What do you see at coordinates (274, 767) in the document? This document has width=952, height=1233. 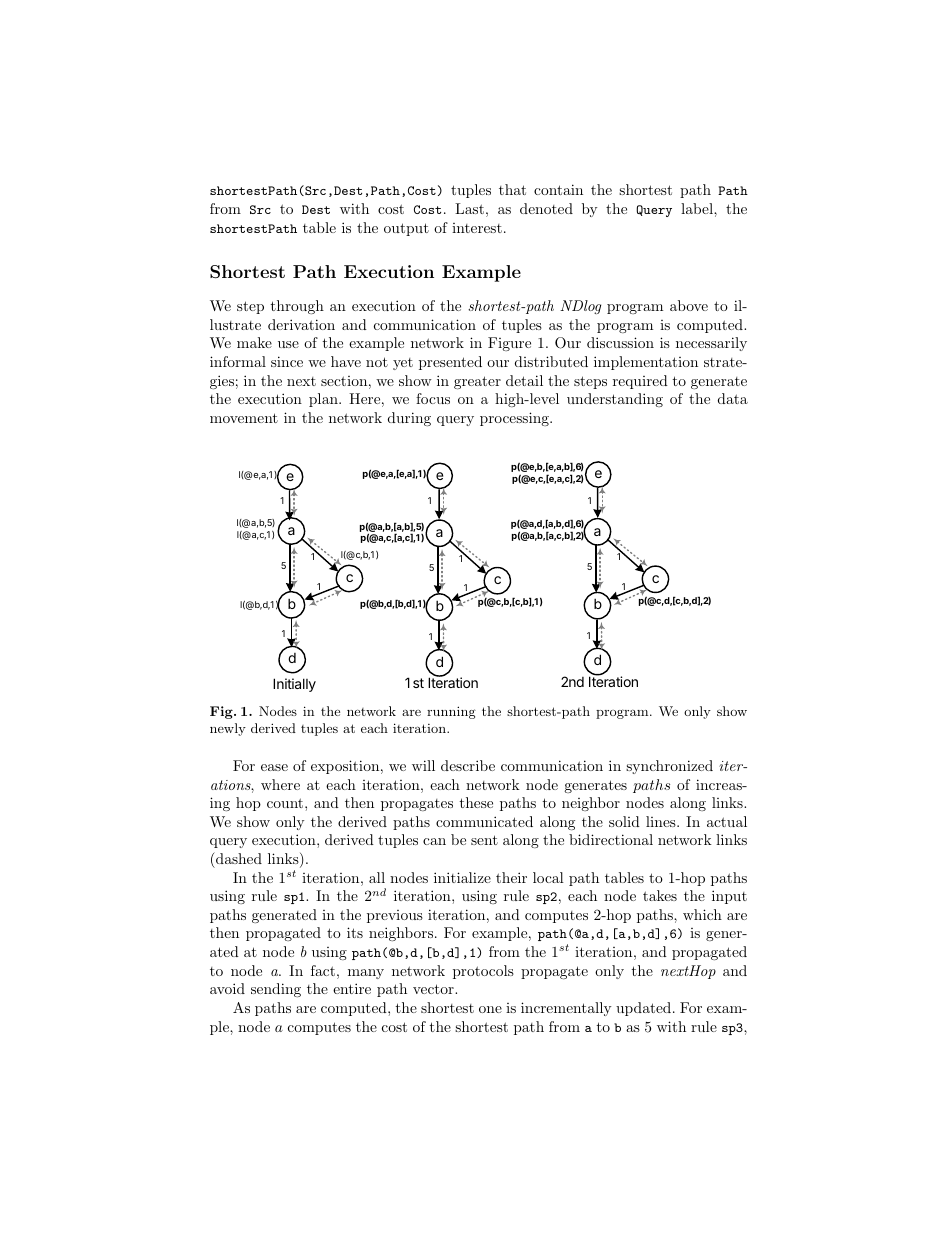 I see `ease` at bounding box center [274, 767].
